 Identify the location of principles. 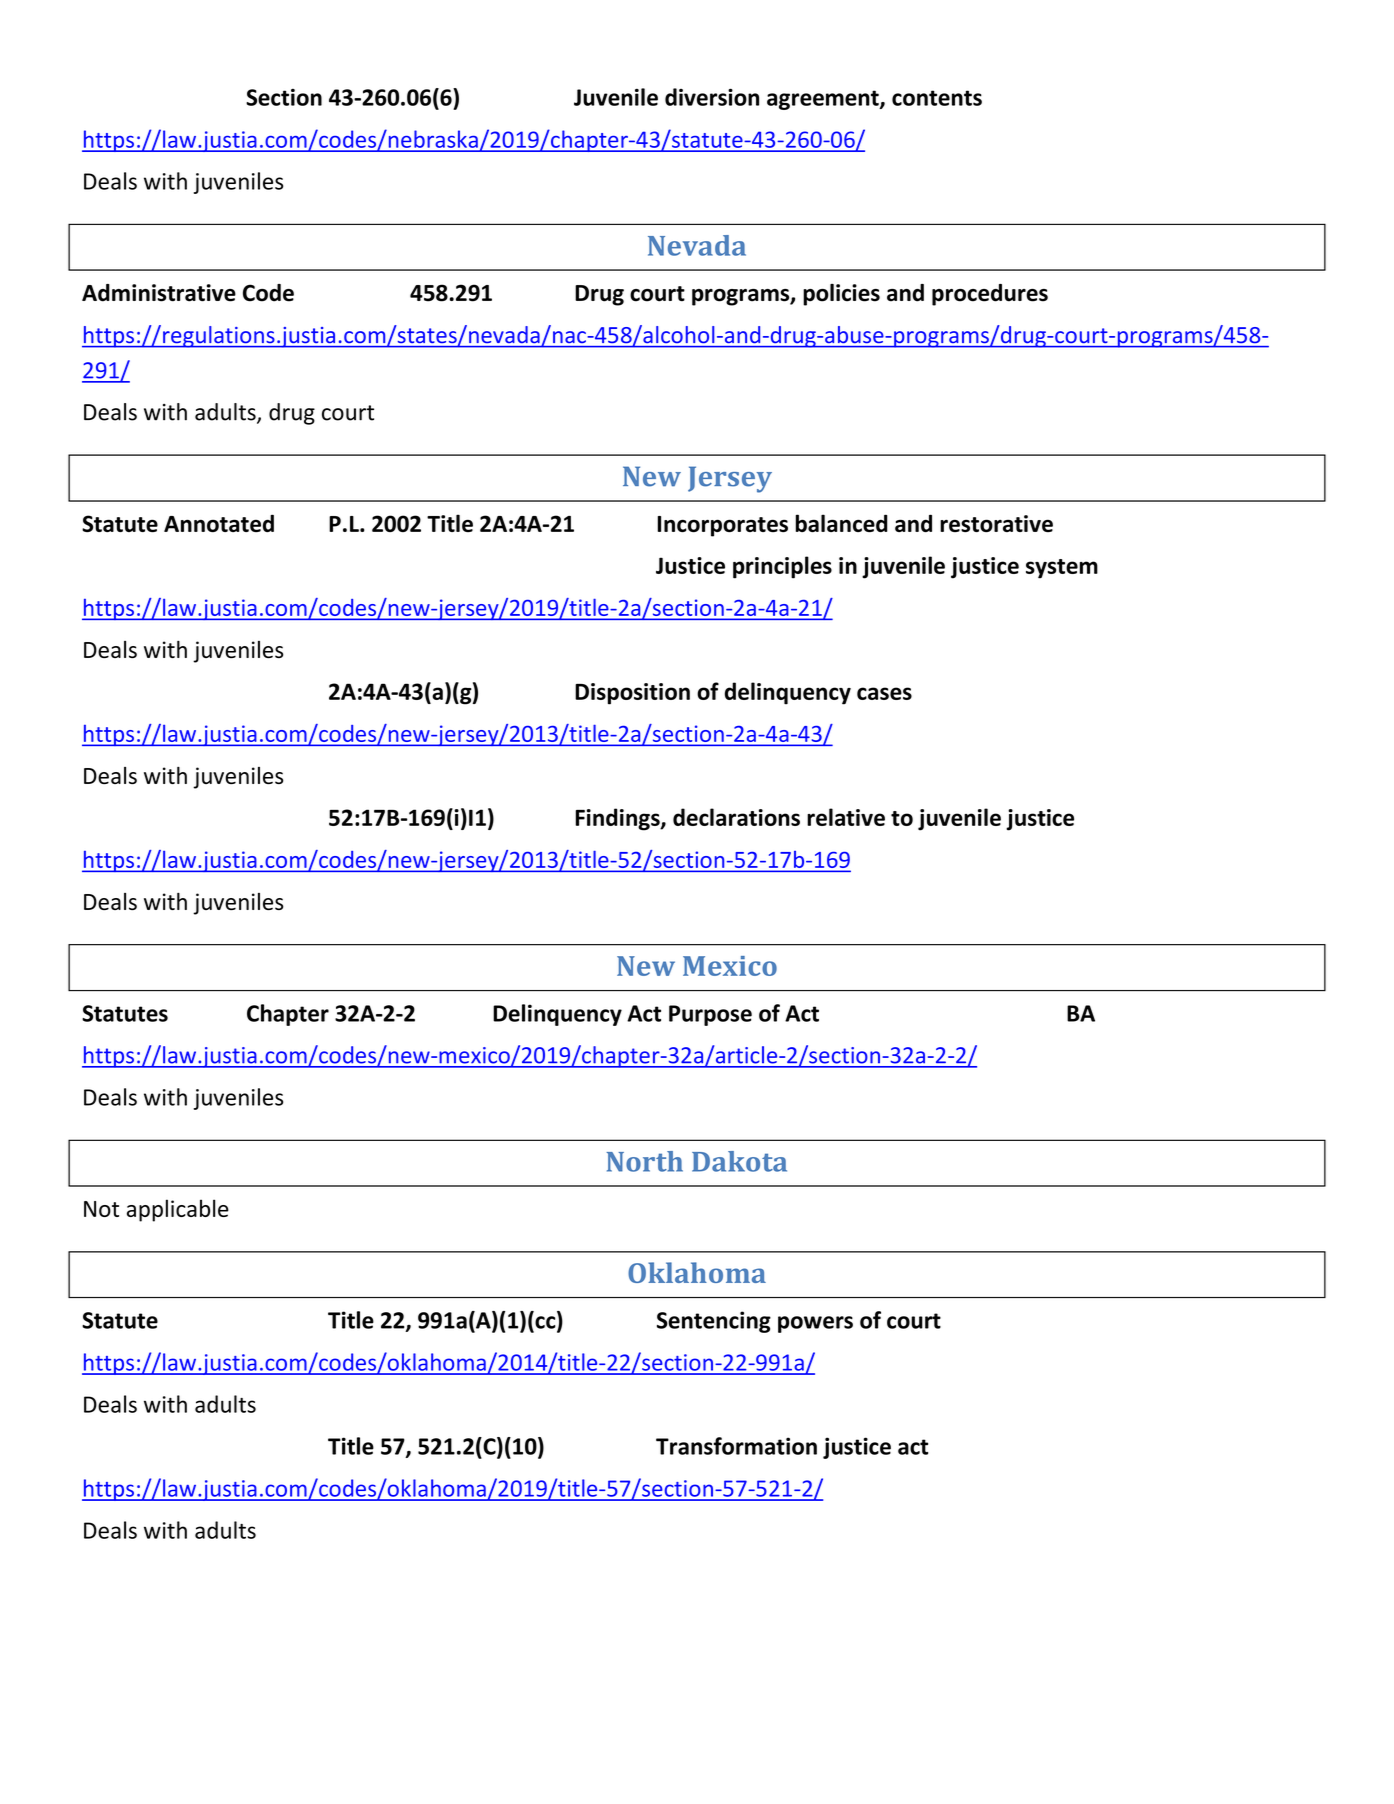
(782, 567).
